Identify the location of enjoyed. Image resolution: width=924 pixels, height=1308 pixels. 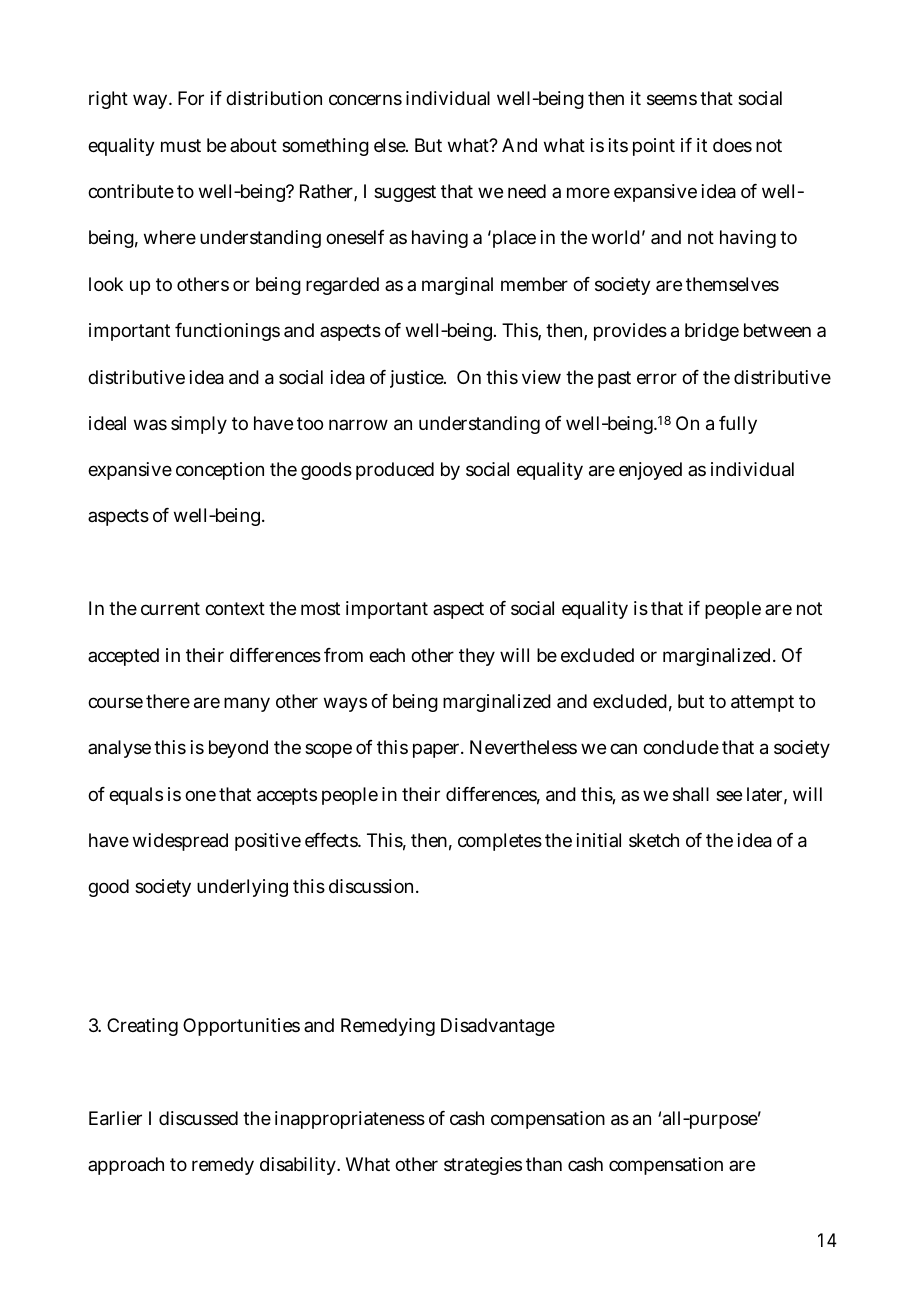
(650, 471).
